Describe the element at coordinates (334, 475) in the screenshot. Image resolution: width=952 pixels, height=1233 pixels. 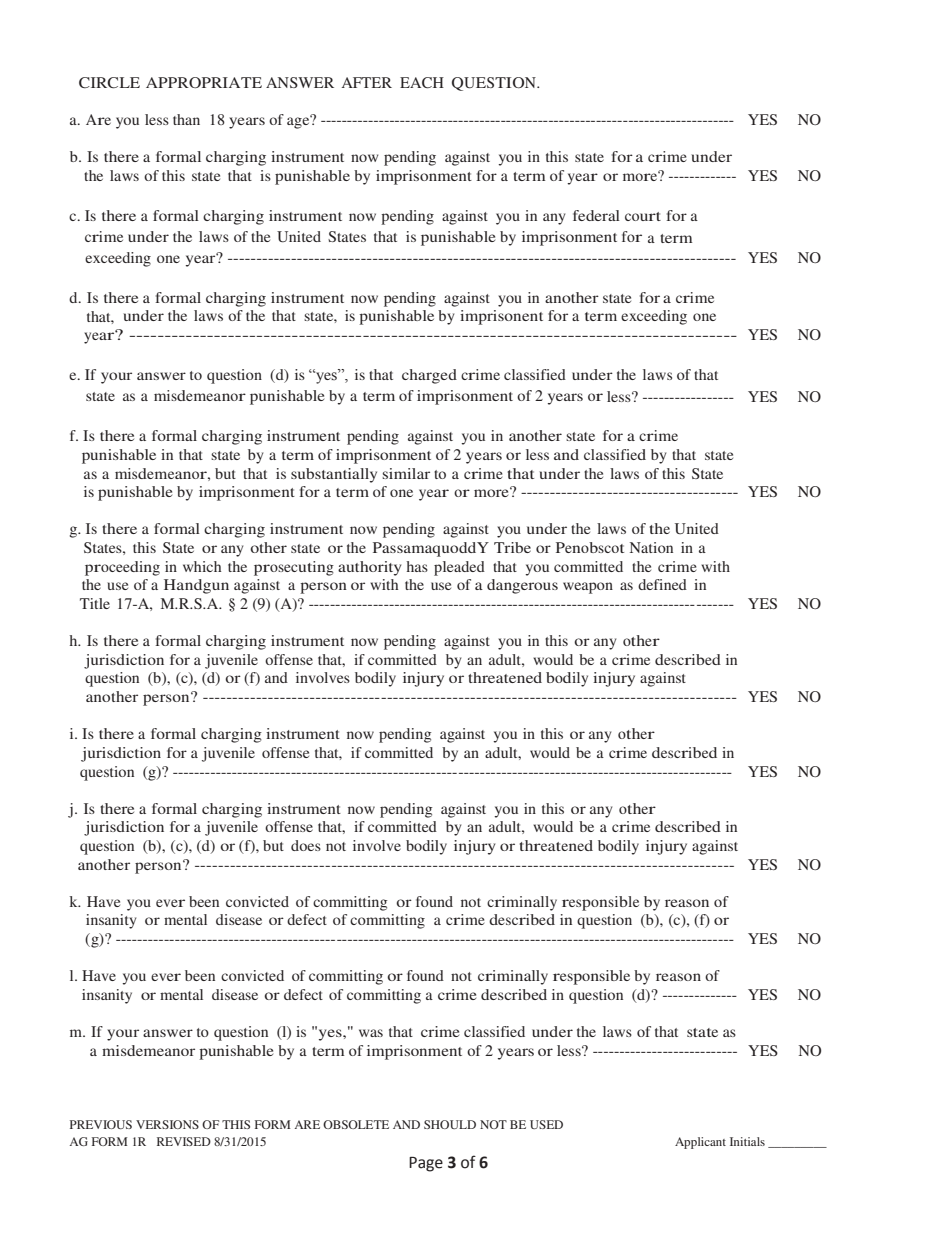
I see `substantially` at that location.
